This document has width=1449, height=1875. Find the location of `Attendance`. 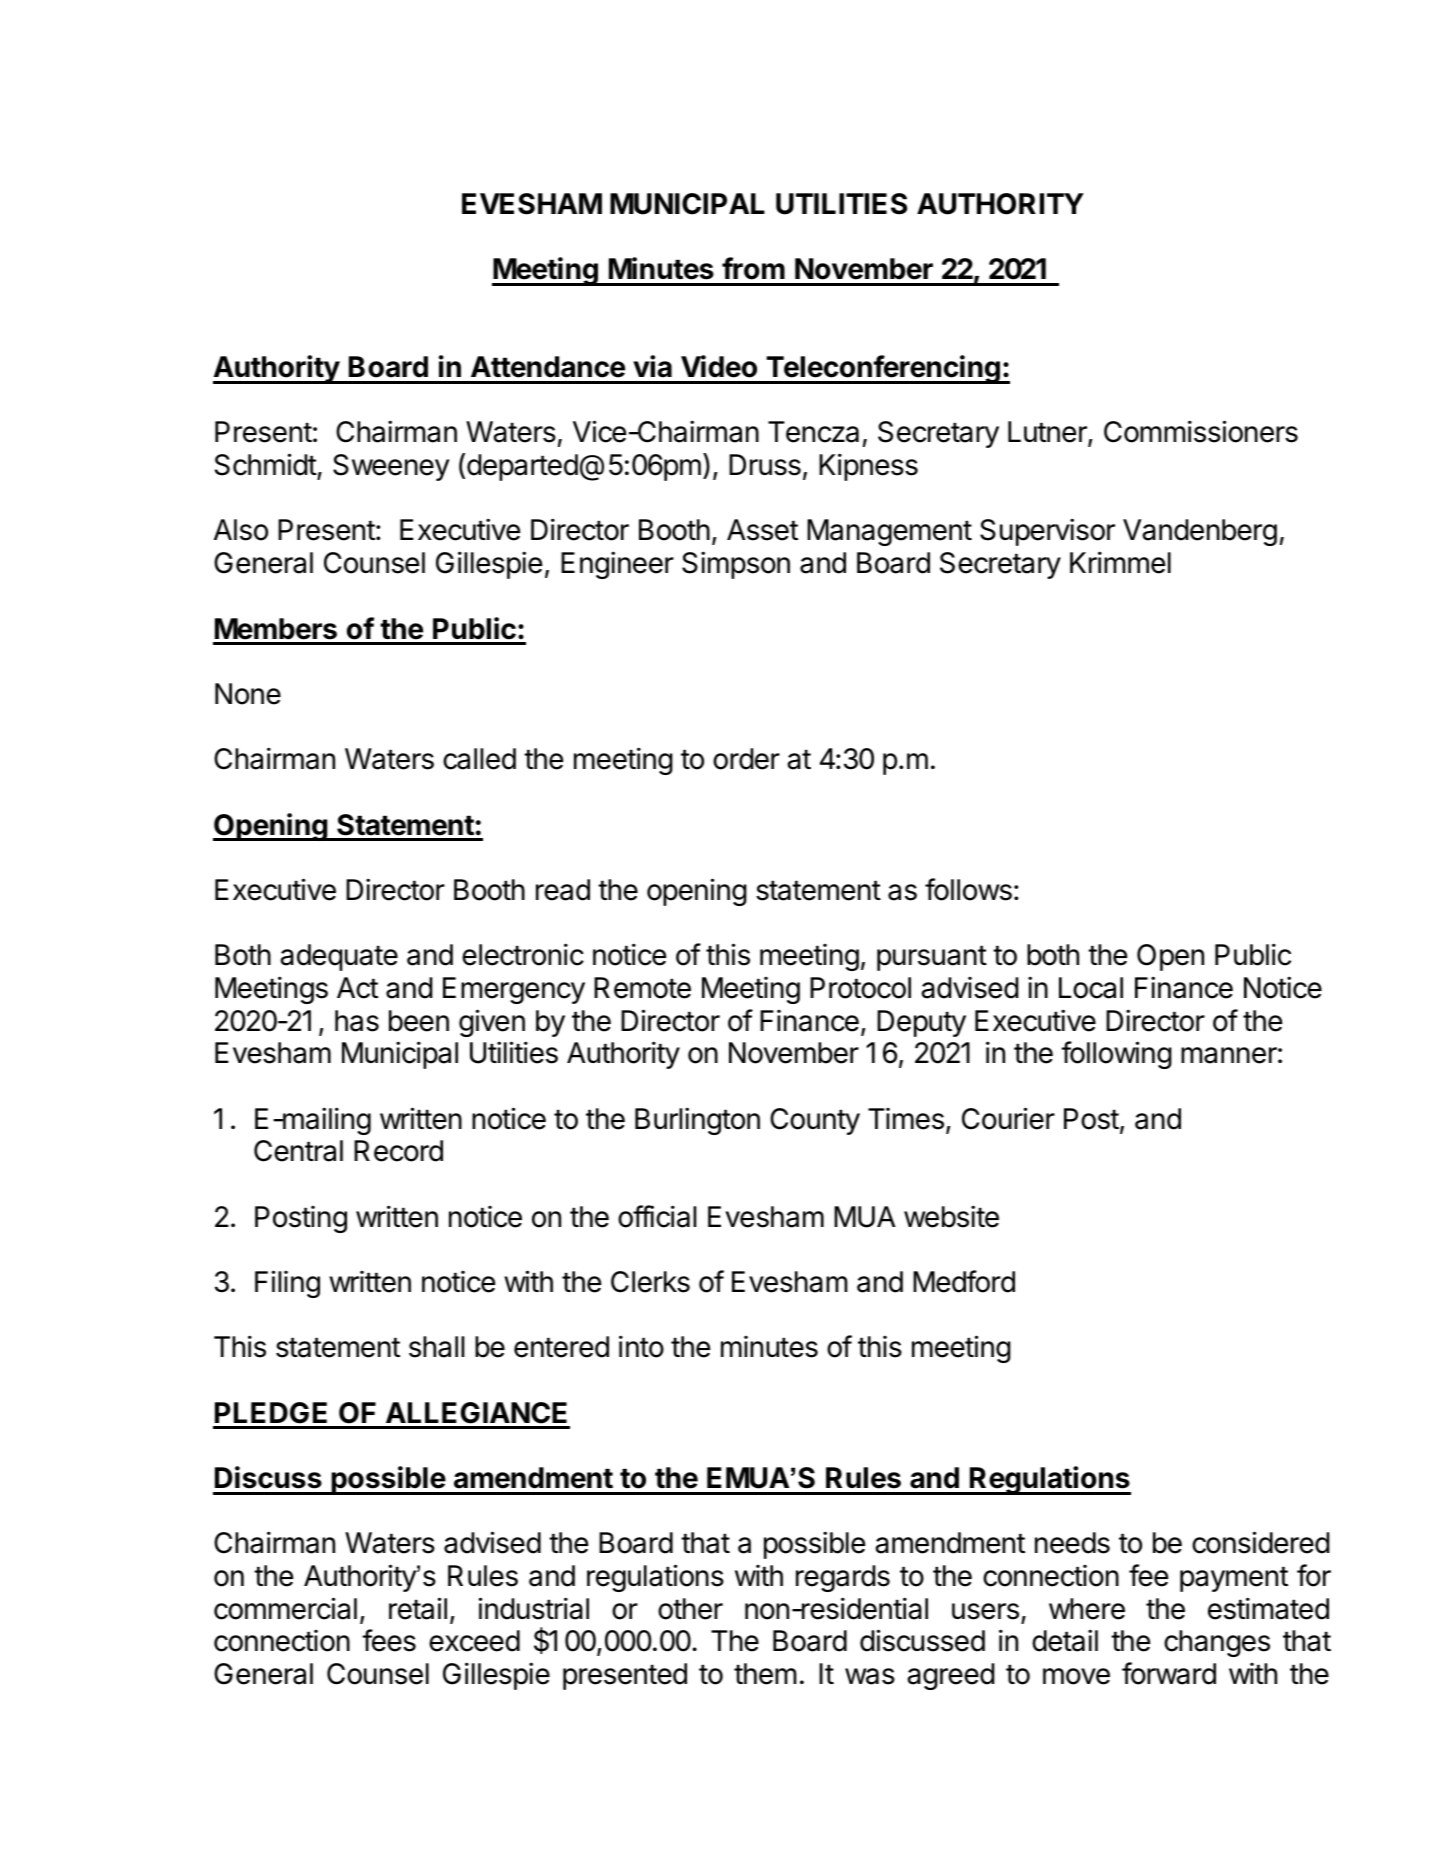

Attendance is located at coordinates (548, 367).
